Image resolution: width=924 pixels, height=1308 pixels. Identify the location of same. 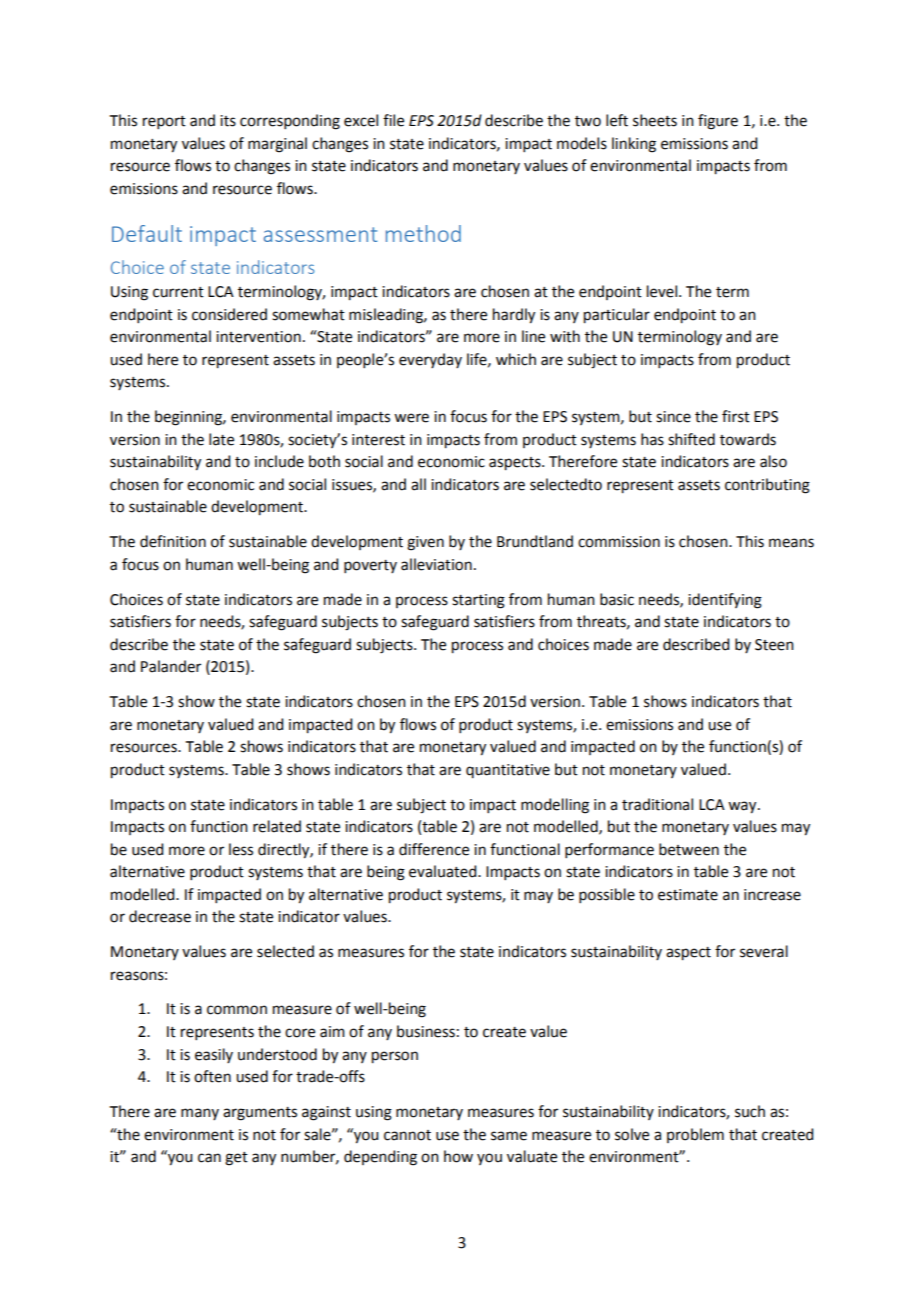
(509, 1136).
